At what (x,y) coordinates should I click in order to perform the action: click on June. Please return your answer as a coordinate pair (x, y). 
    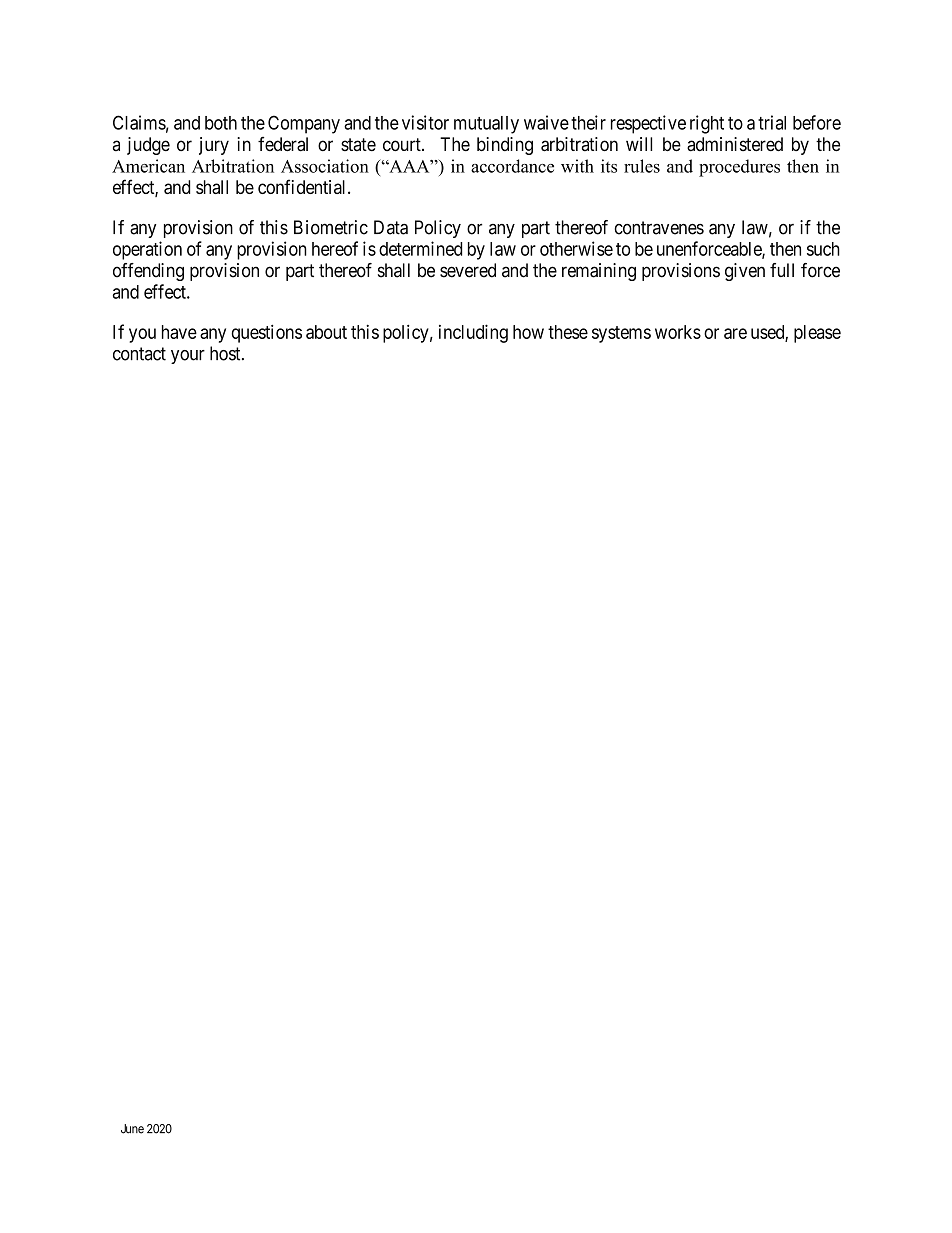
    Looking at the image, I should click on (132, 1129).
